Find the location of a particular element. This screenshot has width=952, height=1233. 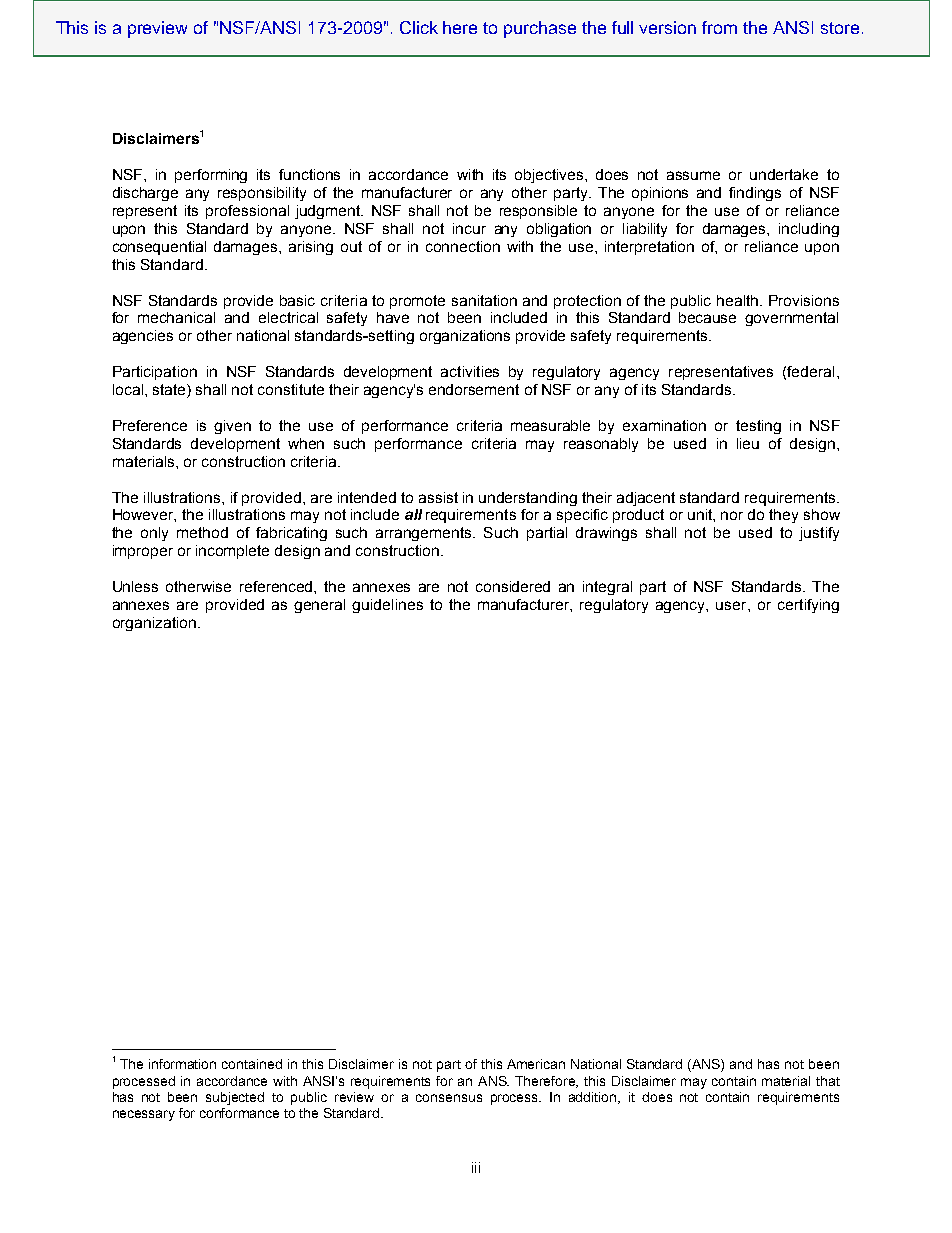

endorsement is located at coordinates (474, 389).
